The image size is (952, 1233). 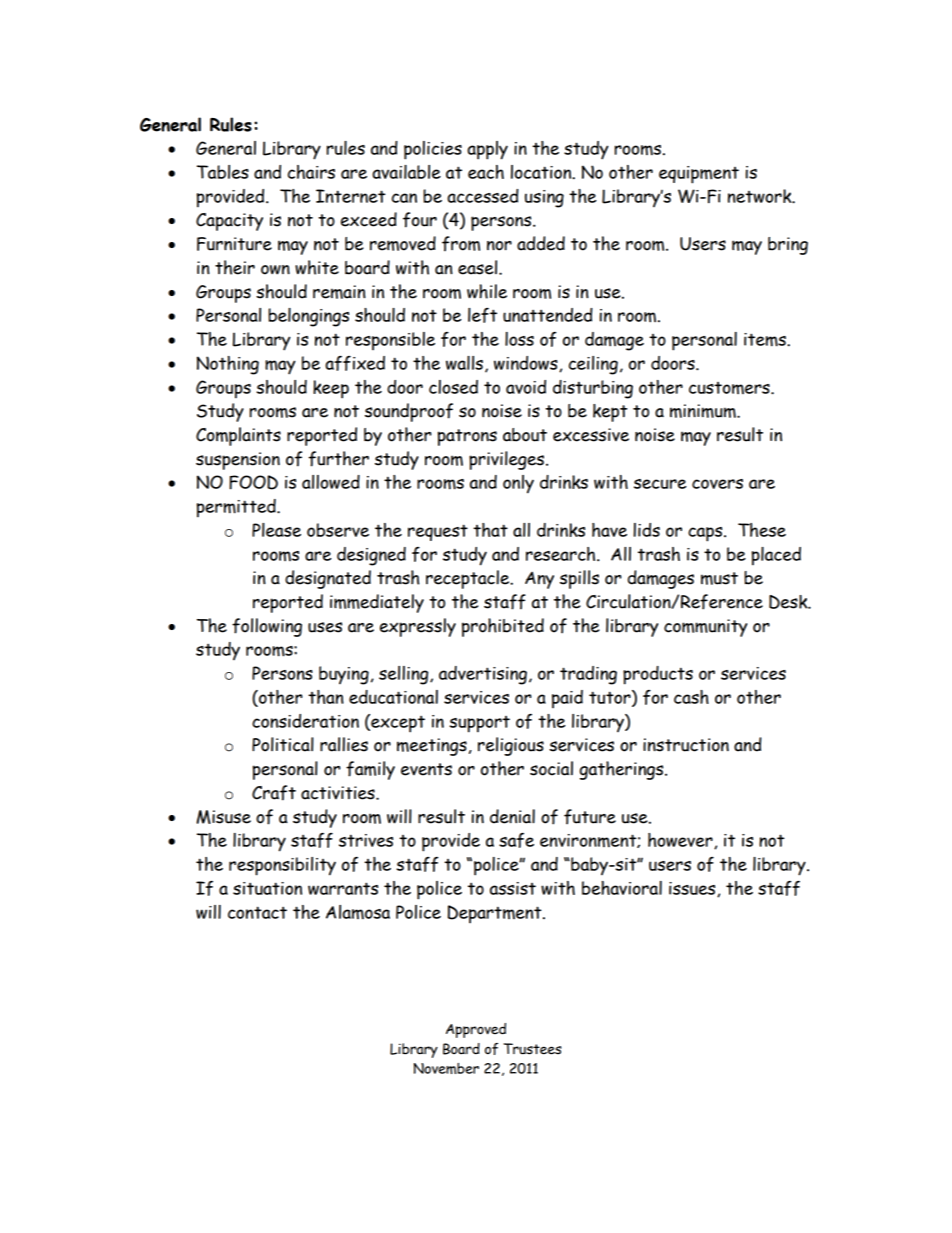 What do you see at coordinates (705, 628) in the page?
I see `community` at bounding box center [705, 628].
